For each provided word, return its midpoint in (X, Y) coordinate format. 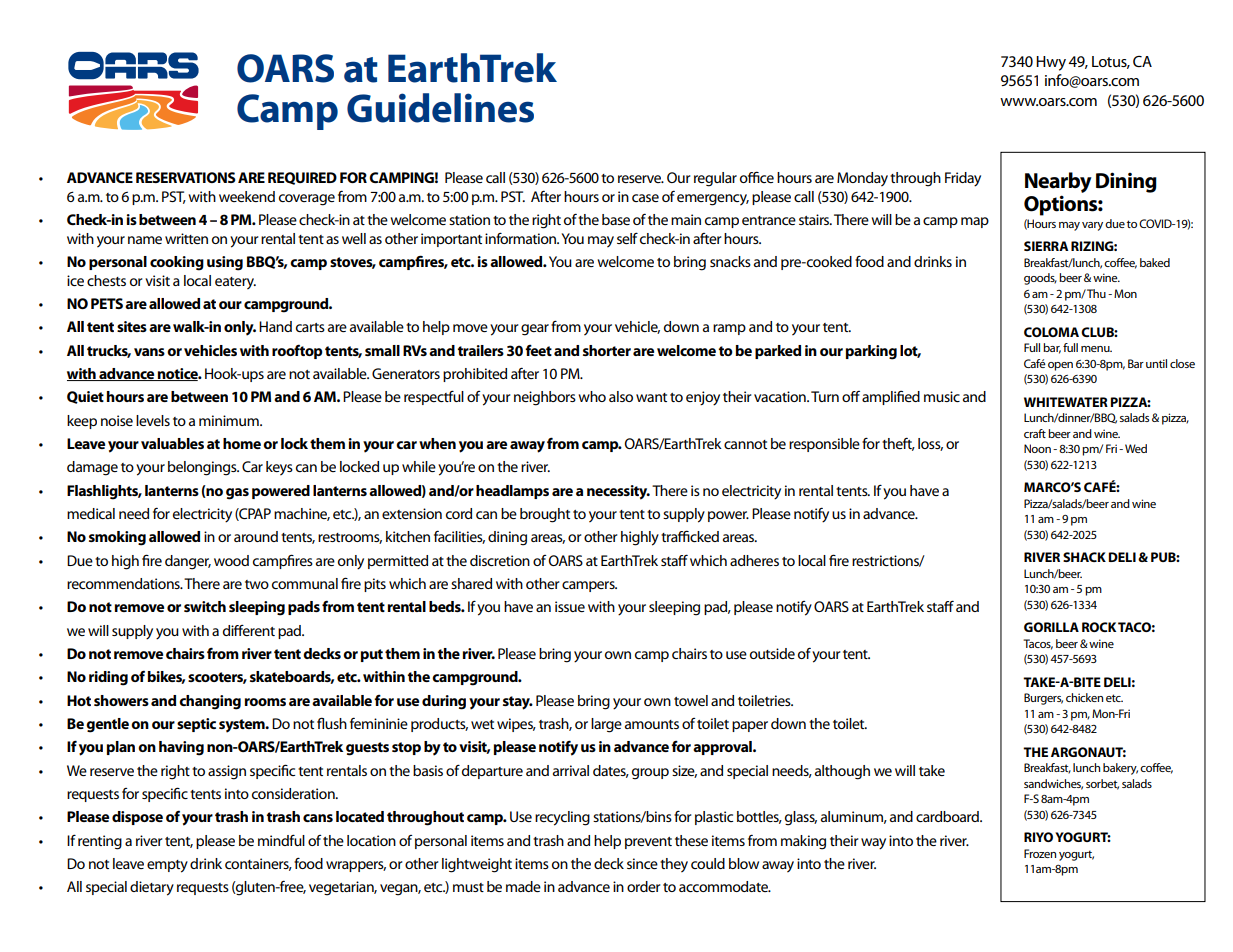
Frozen (1040, 853)
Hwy (1051, 63)
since (642, 863)
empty (167, 866)
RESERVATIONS (186, 177)
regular (715, 179)
